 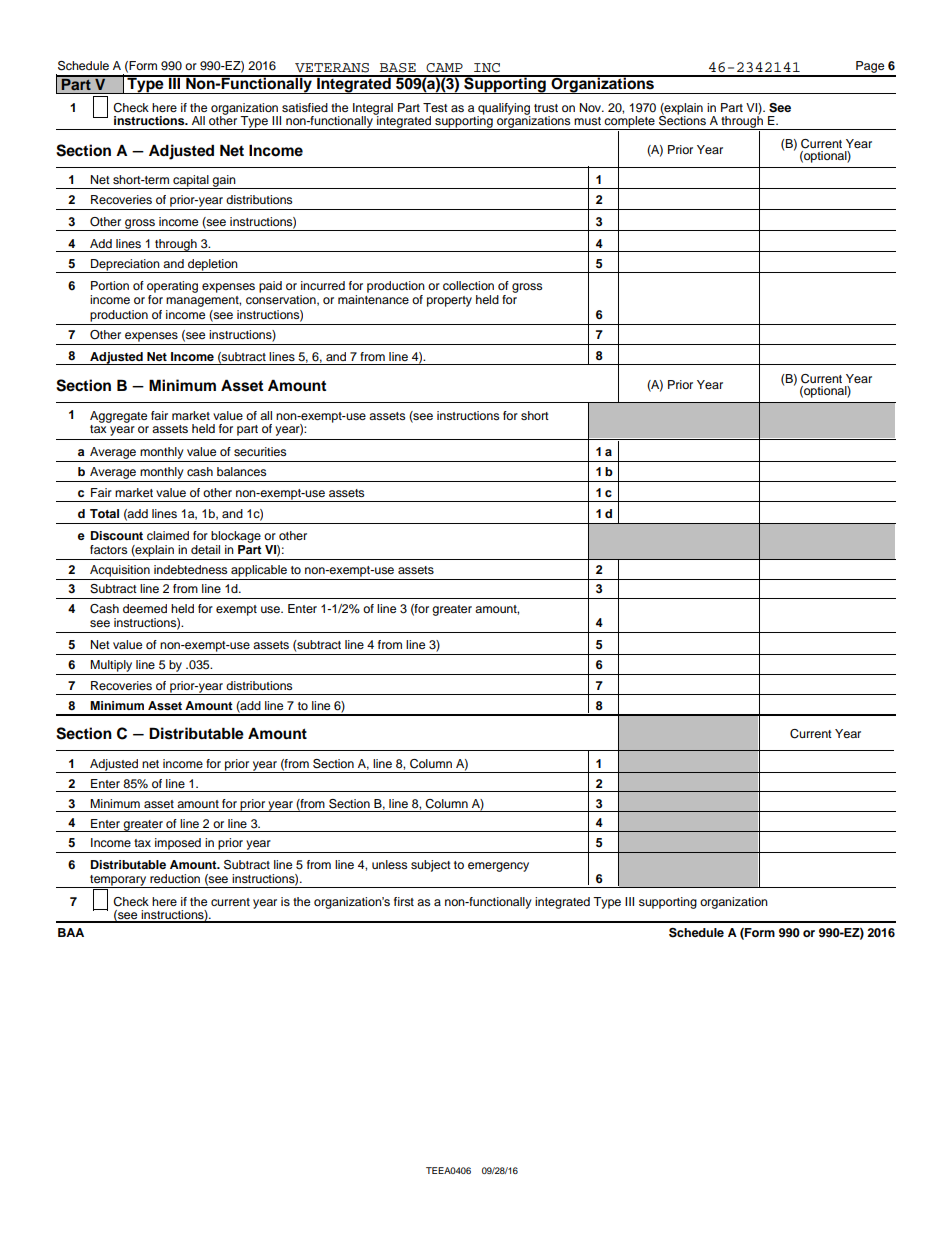 I want to click on first, so click(x=404, y=901).
